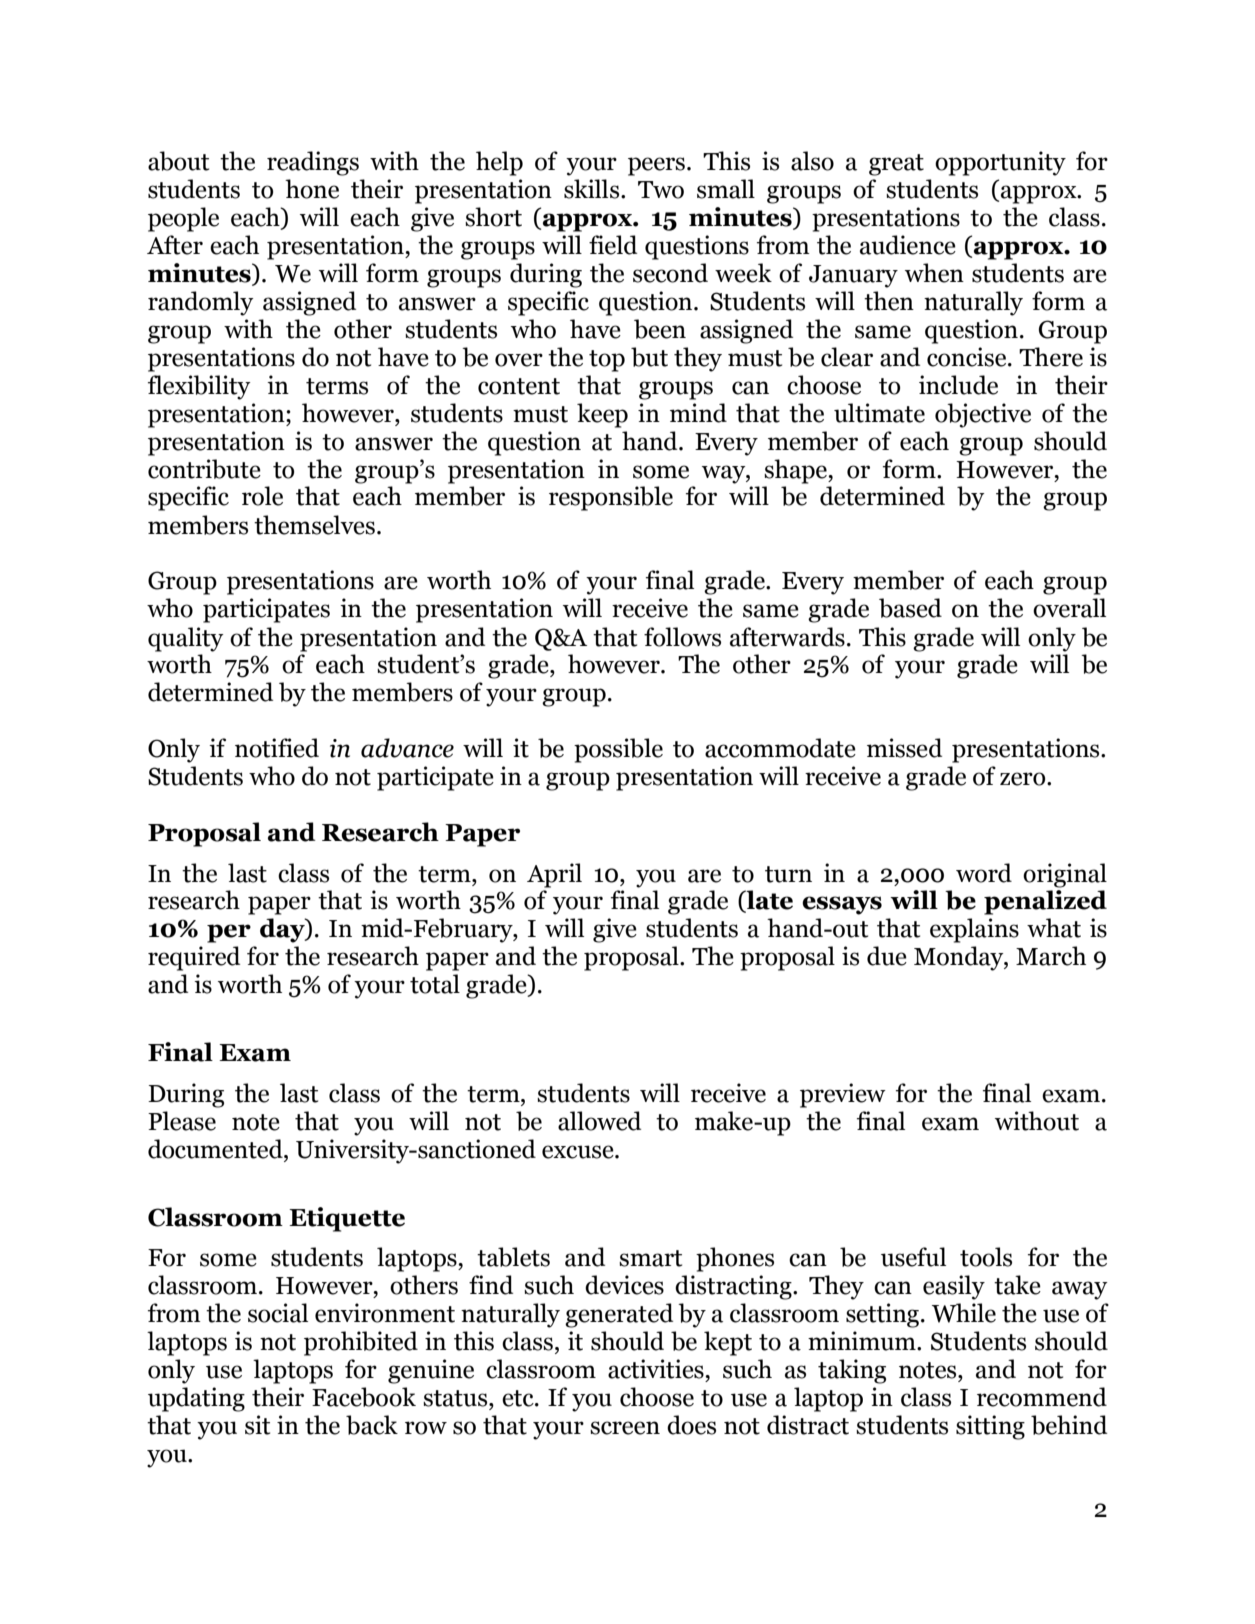 This image has height=1624, width=1255. What do you see at coordinates (262, 496) in the image?
I see `role` at bounding box center [262, 496].
